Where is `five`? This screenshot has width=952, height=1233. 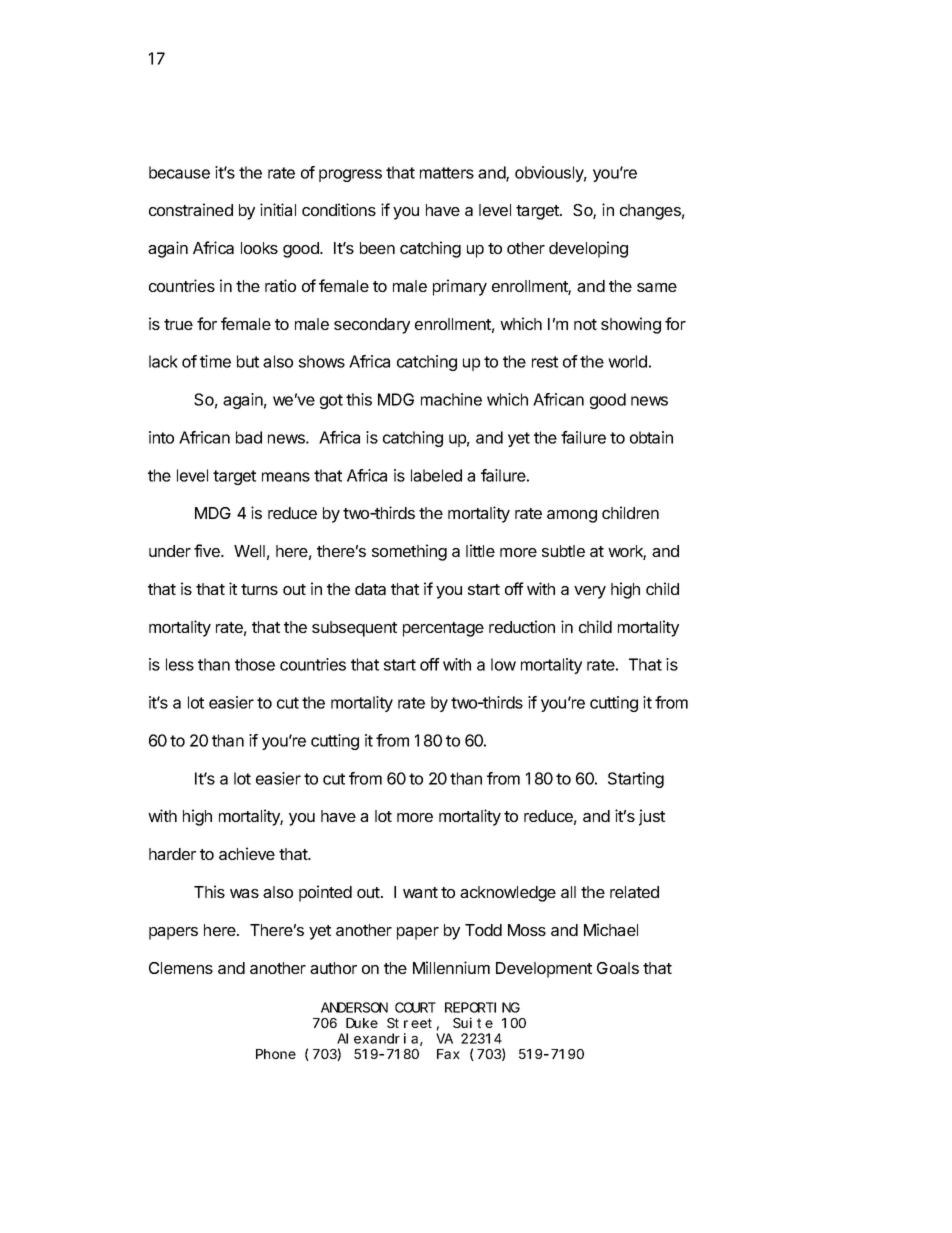
five is located at coordinates (208, 550).
